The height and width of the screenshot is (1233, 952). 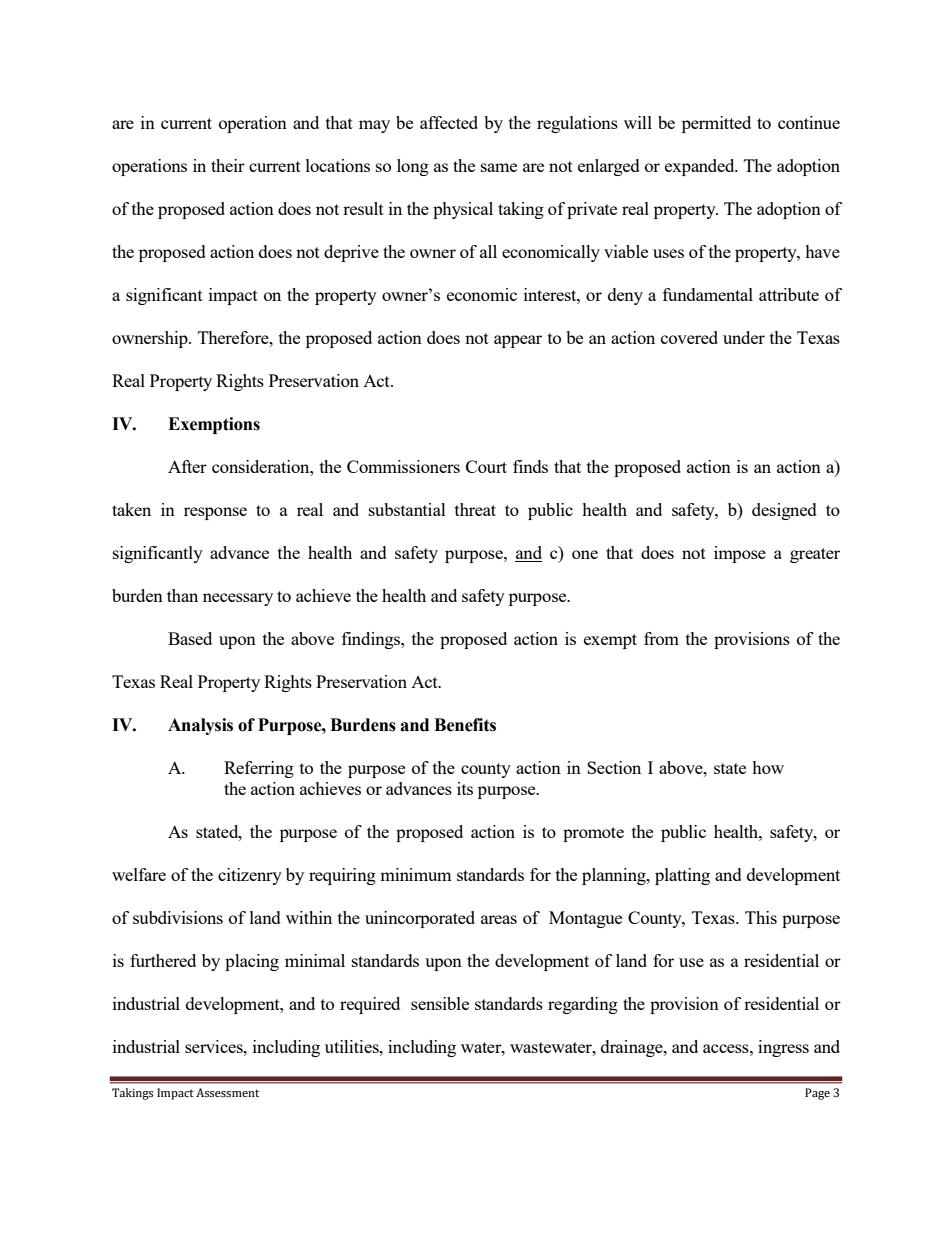 I want to click on their, so click(x=228, y=165).
